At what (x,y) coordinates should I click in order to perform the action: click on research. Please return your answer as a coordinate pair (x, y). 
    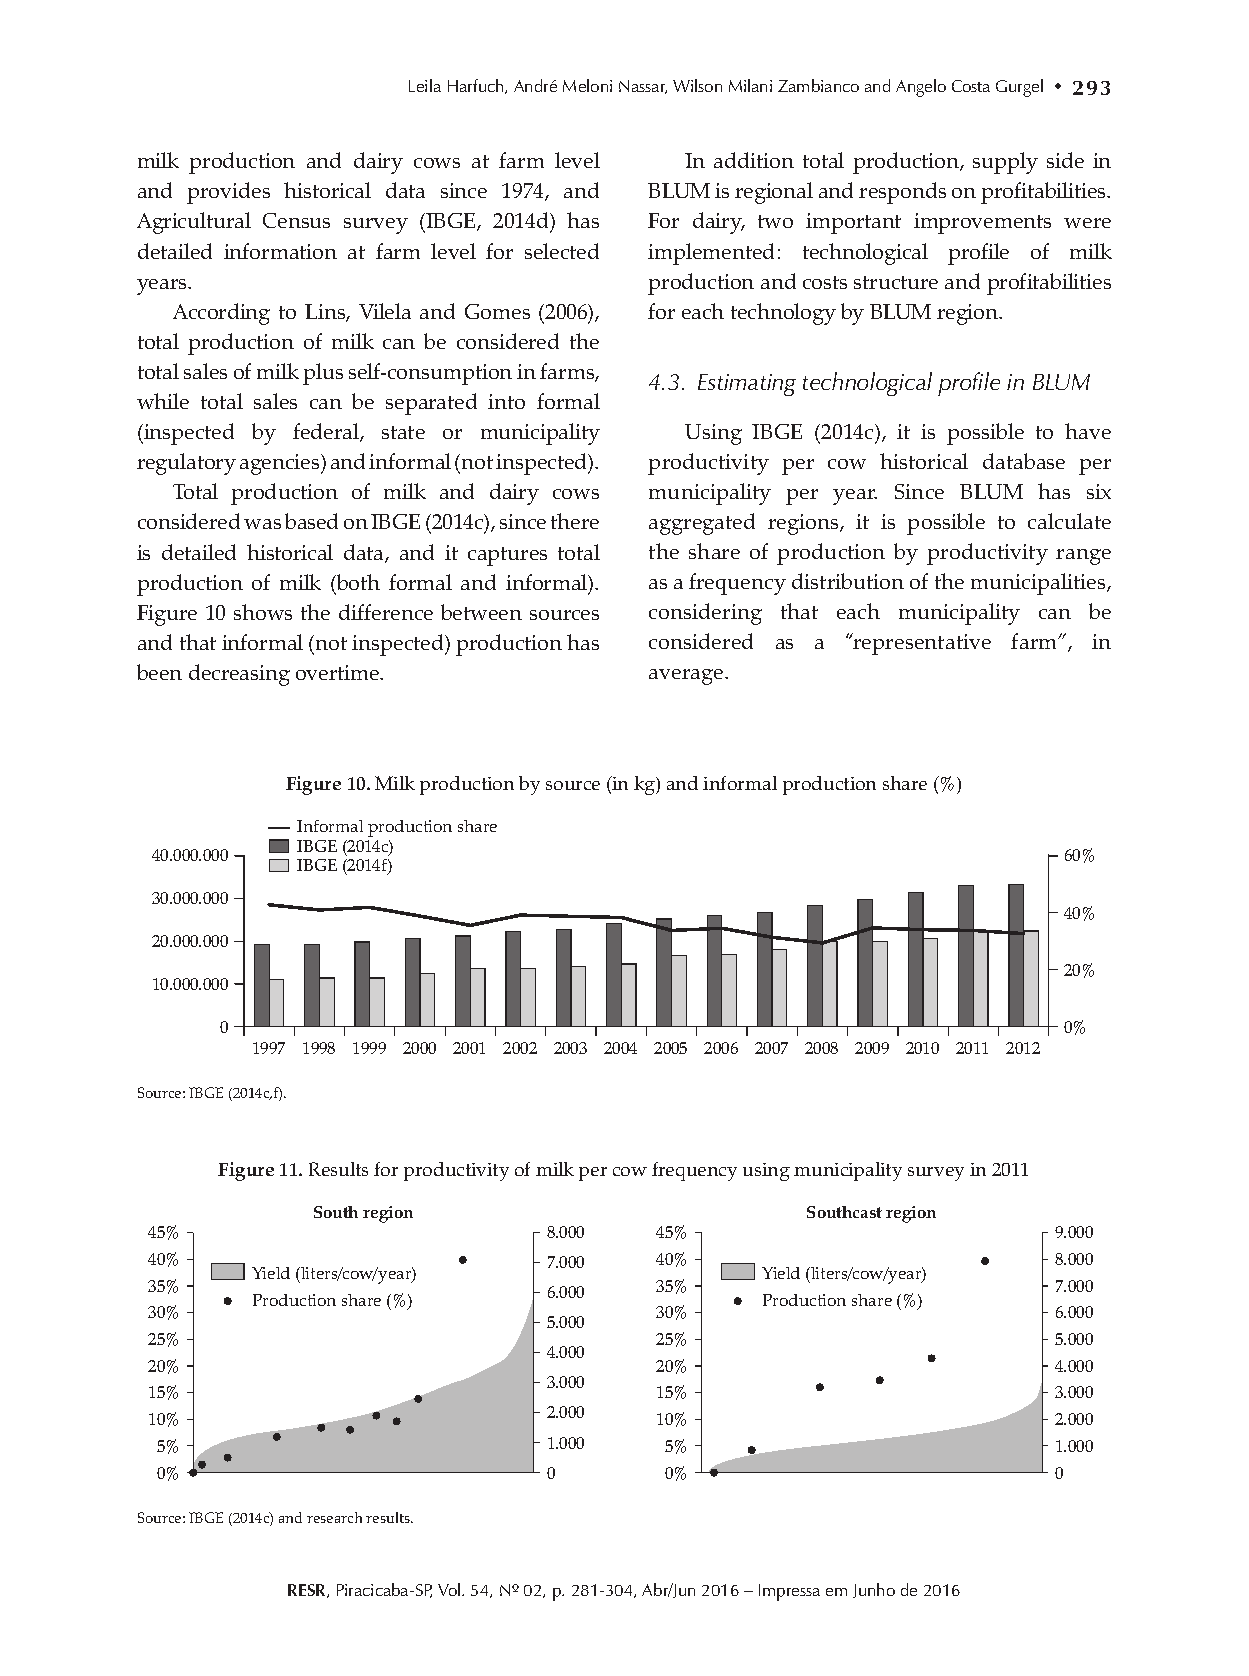
    Looking at the image, I should click on (334, 1517).
